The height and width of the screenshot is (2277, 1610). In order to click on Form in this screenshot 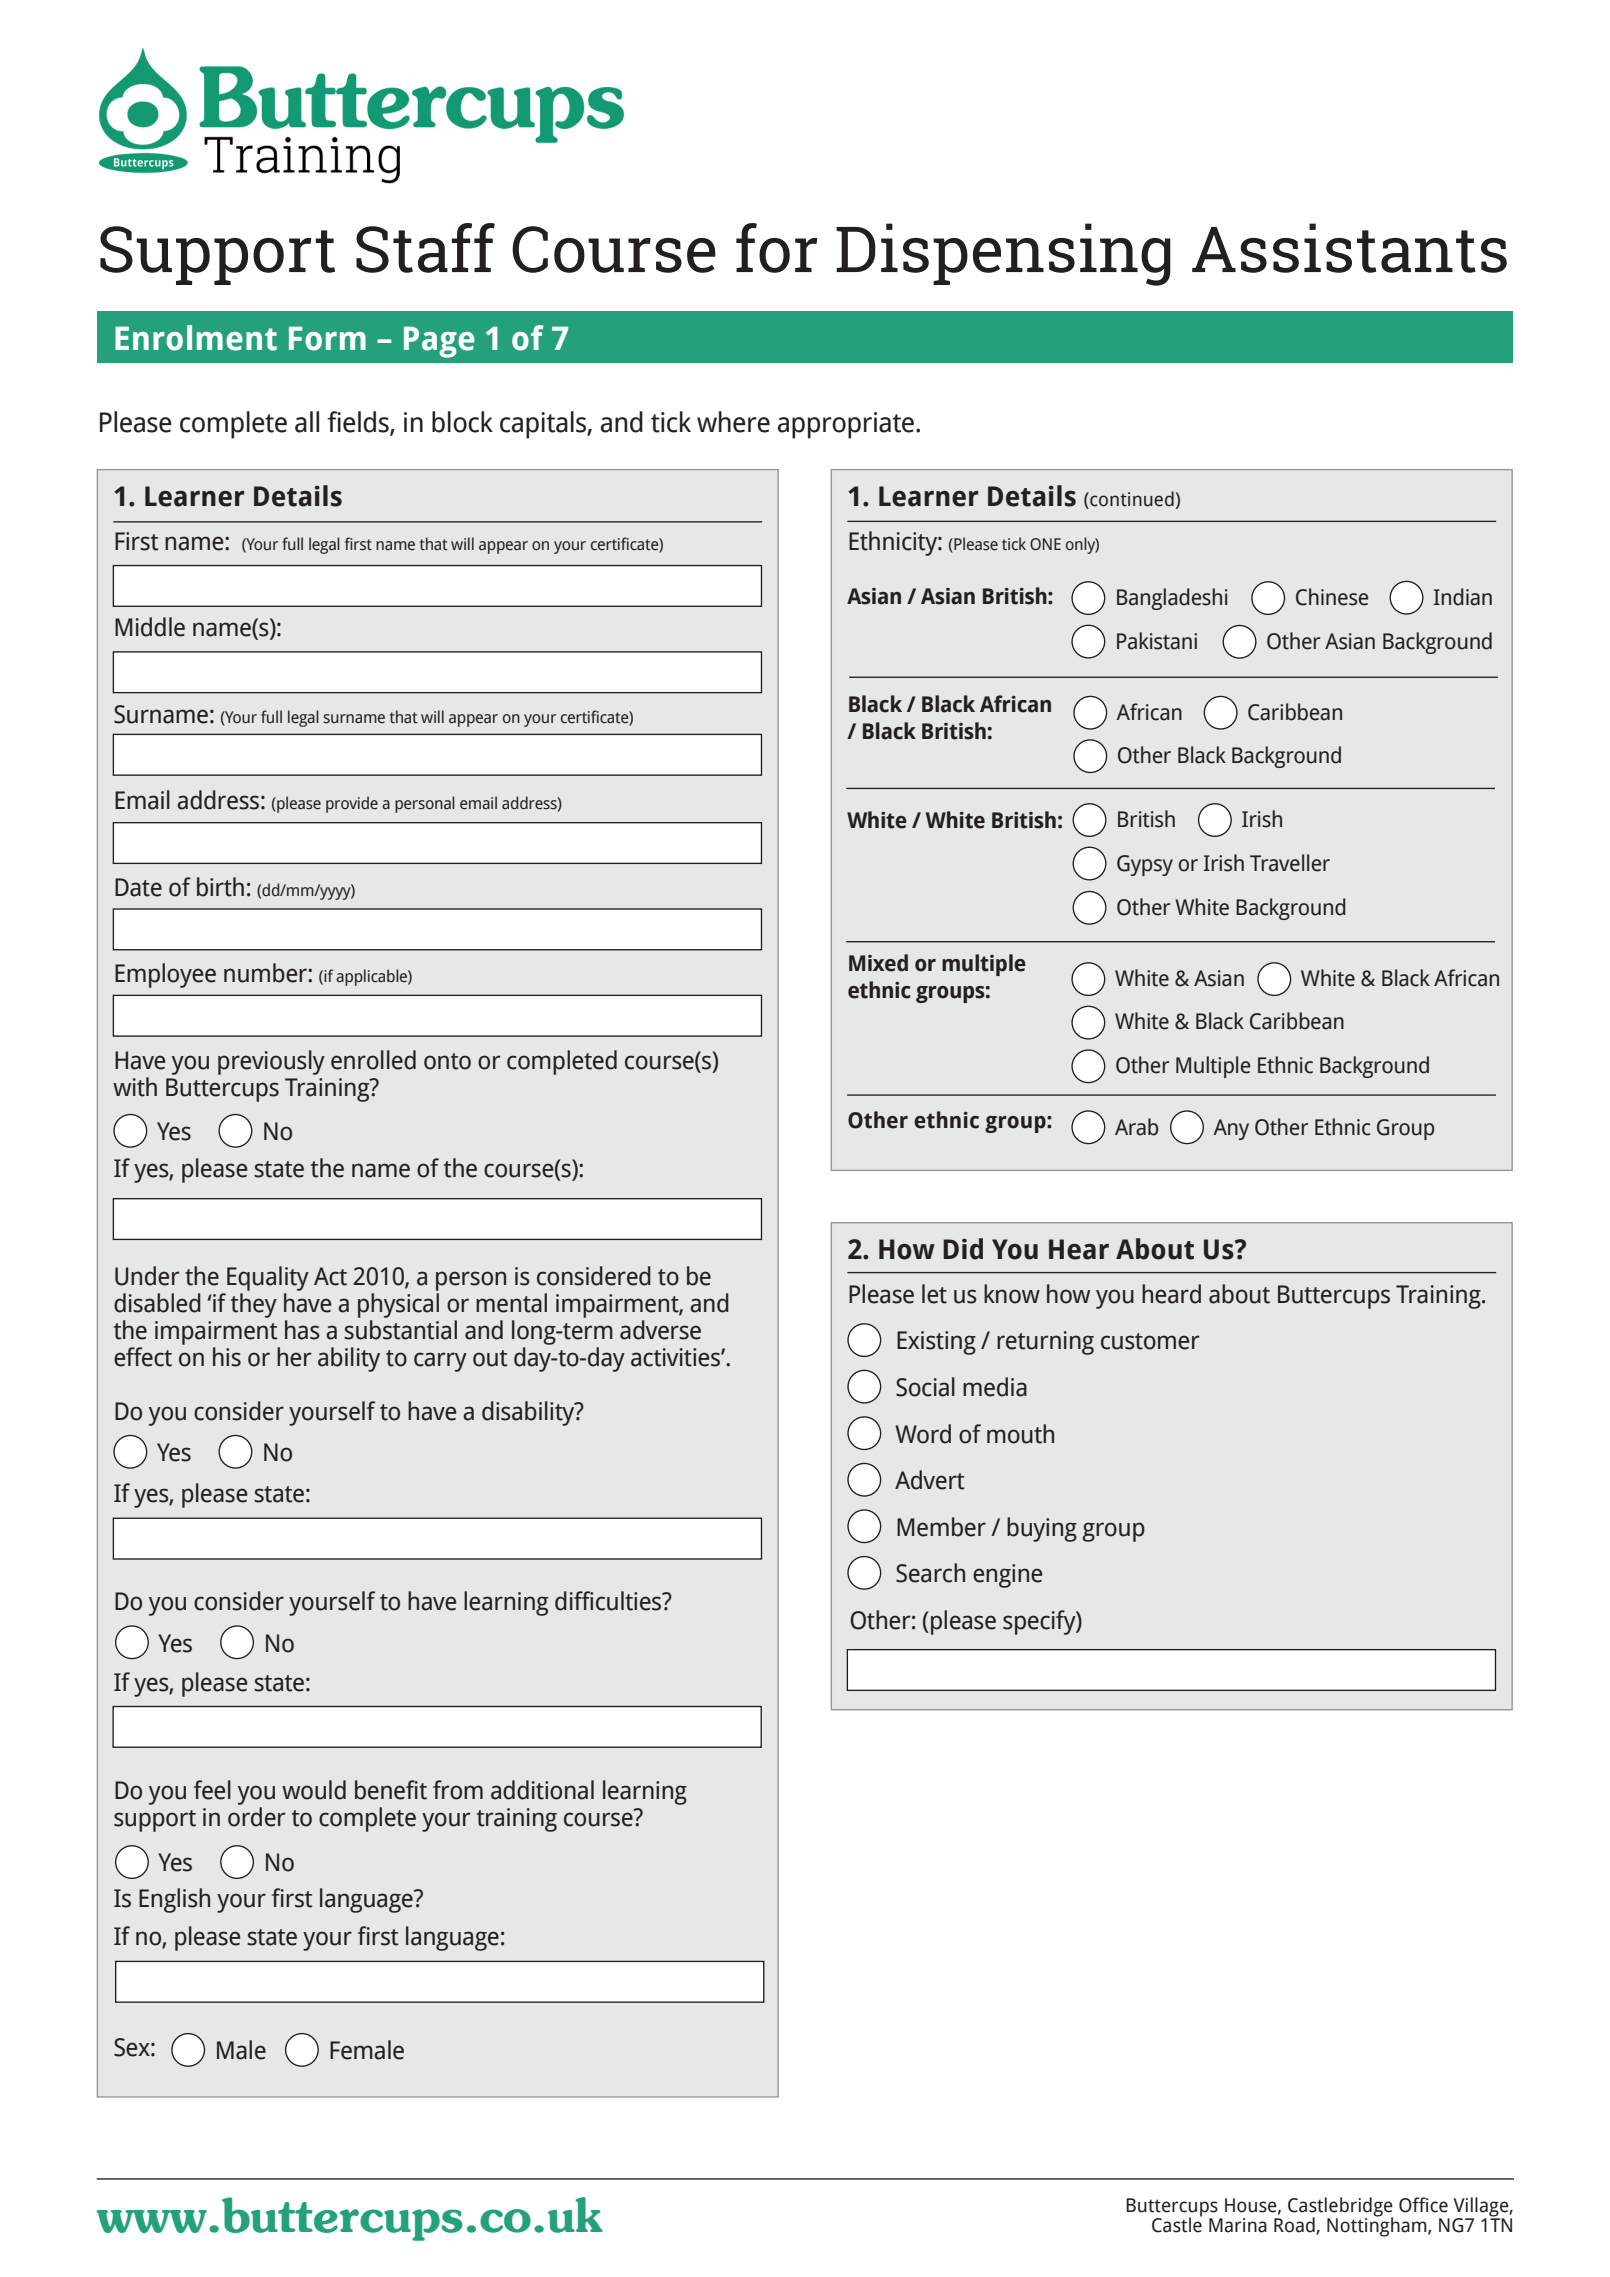, I will do `click(327, 338)`.
